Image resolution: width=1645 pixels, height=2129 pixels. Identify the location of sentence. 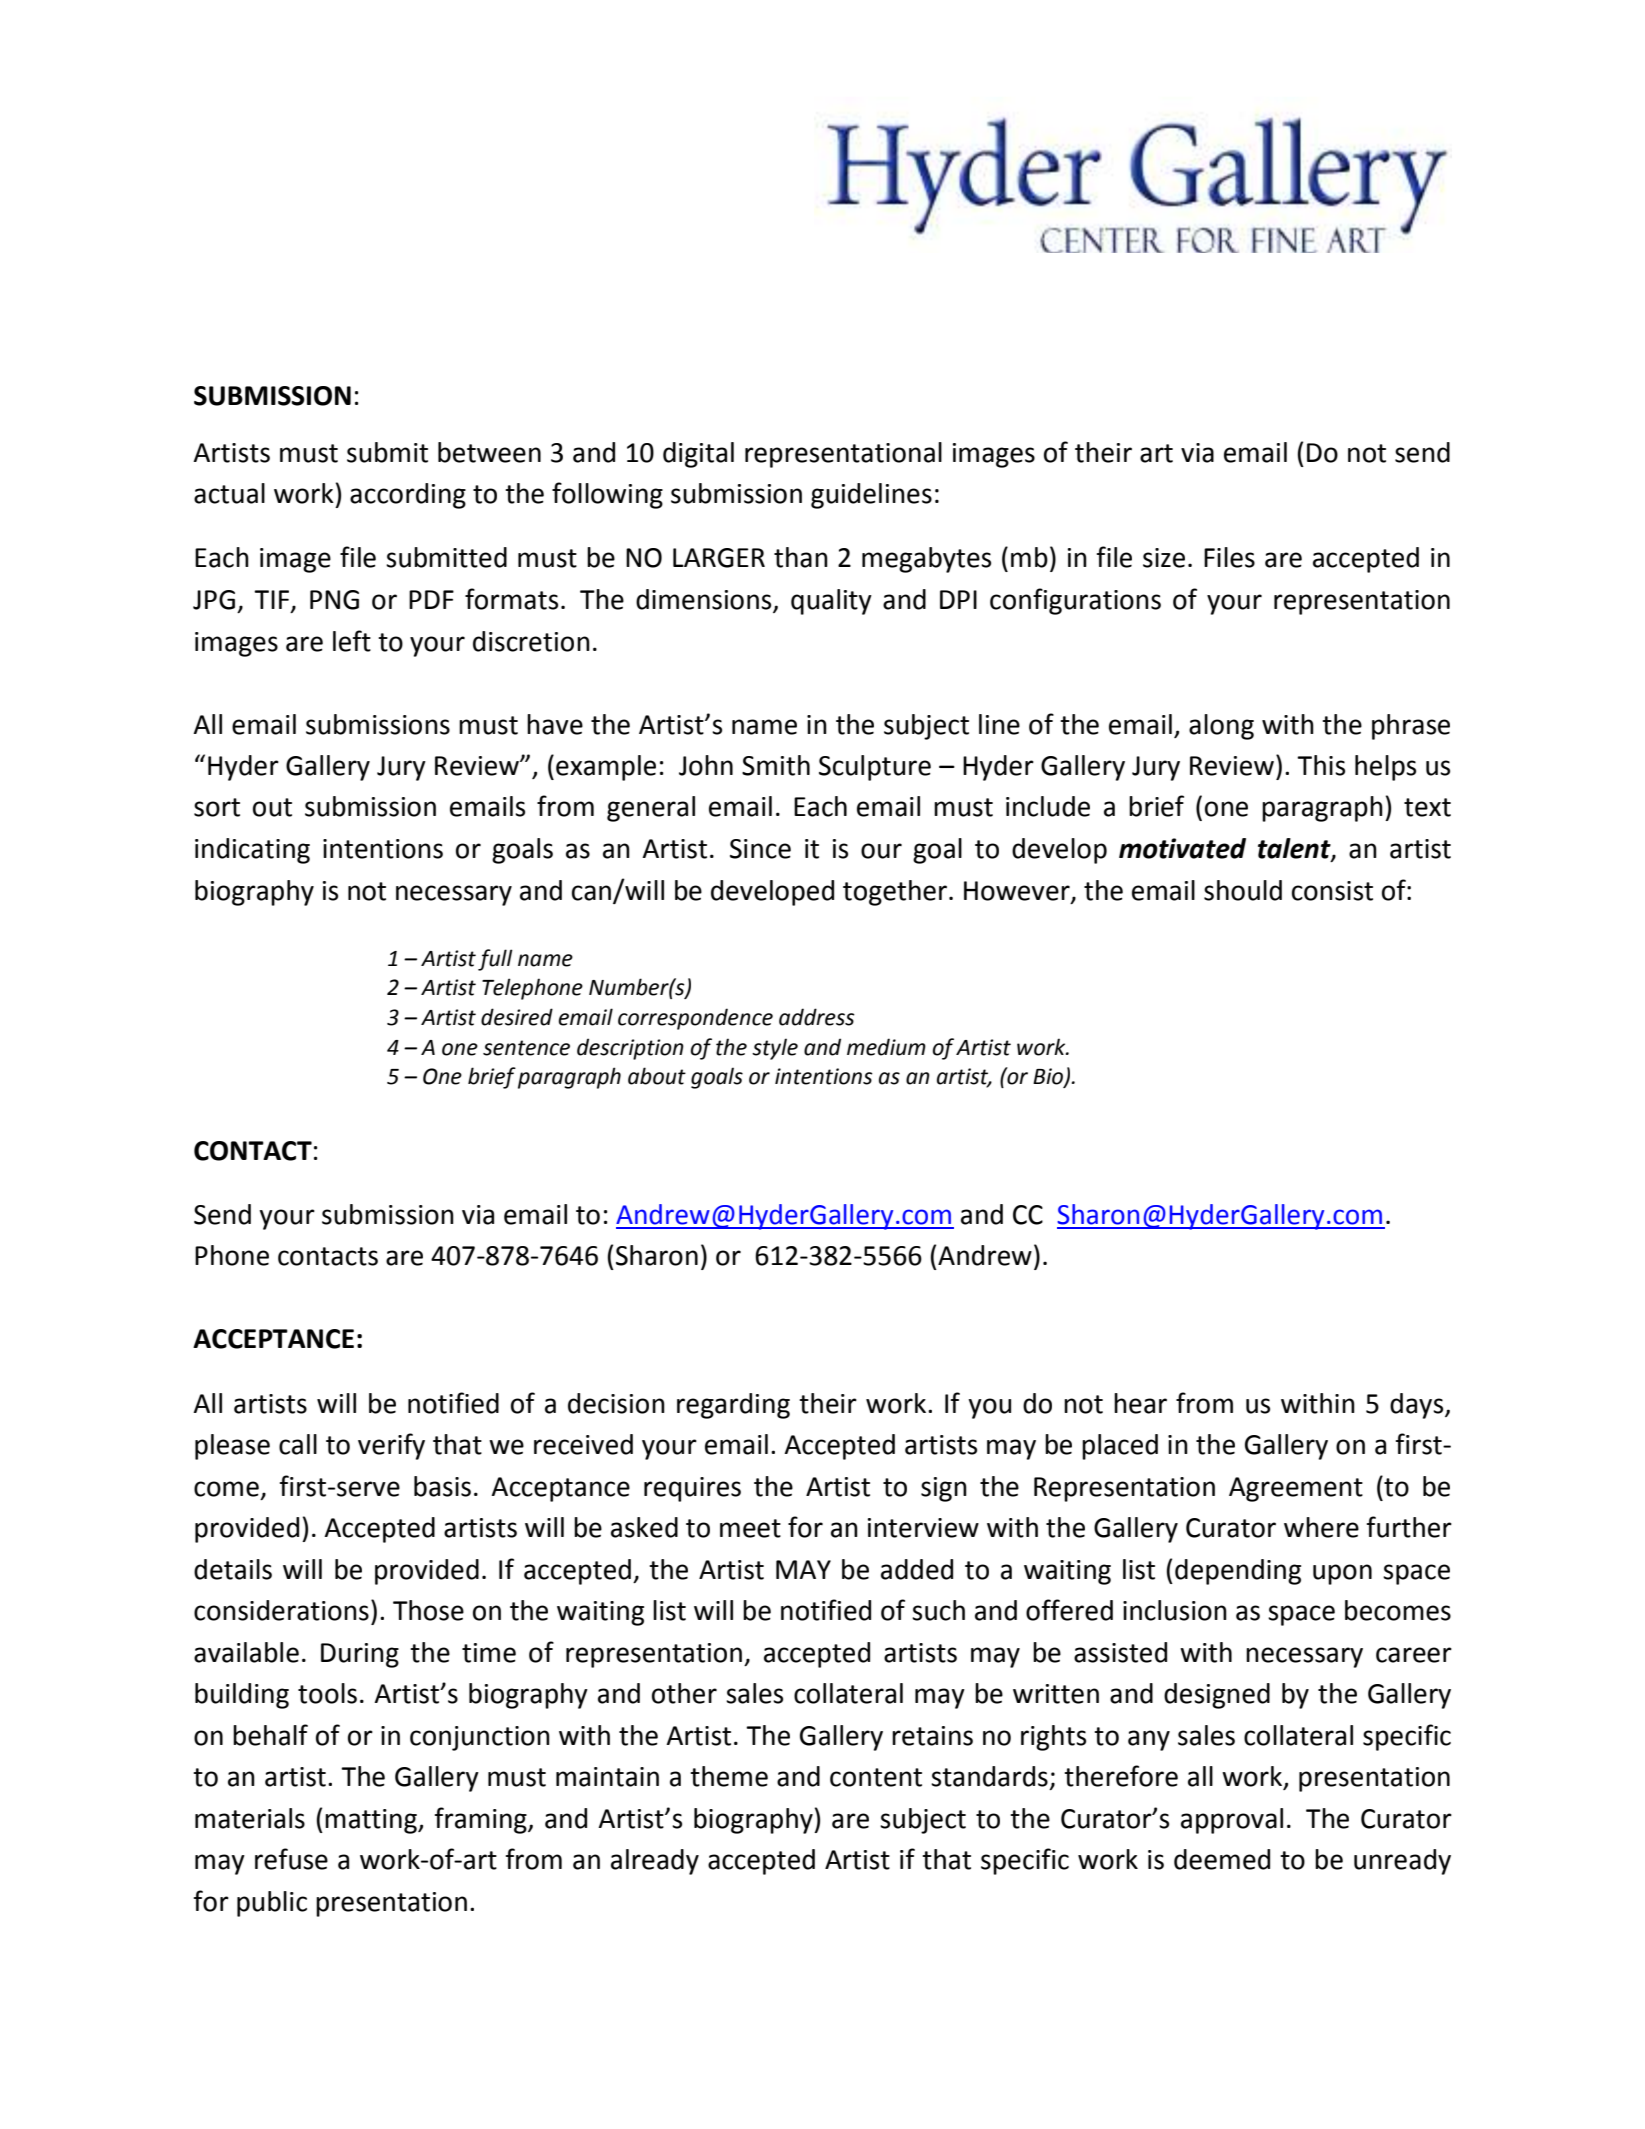
(526, 1048).
